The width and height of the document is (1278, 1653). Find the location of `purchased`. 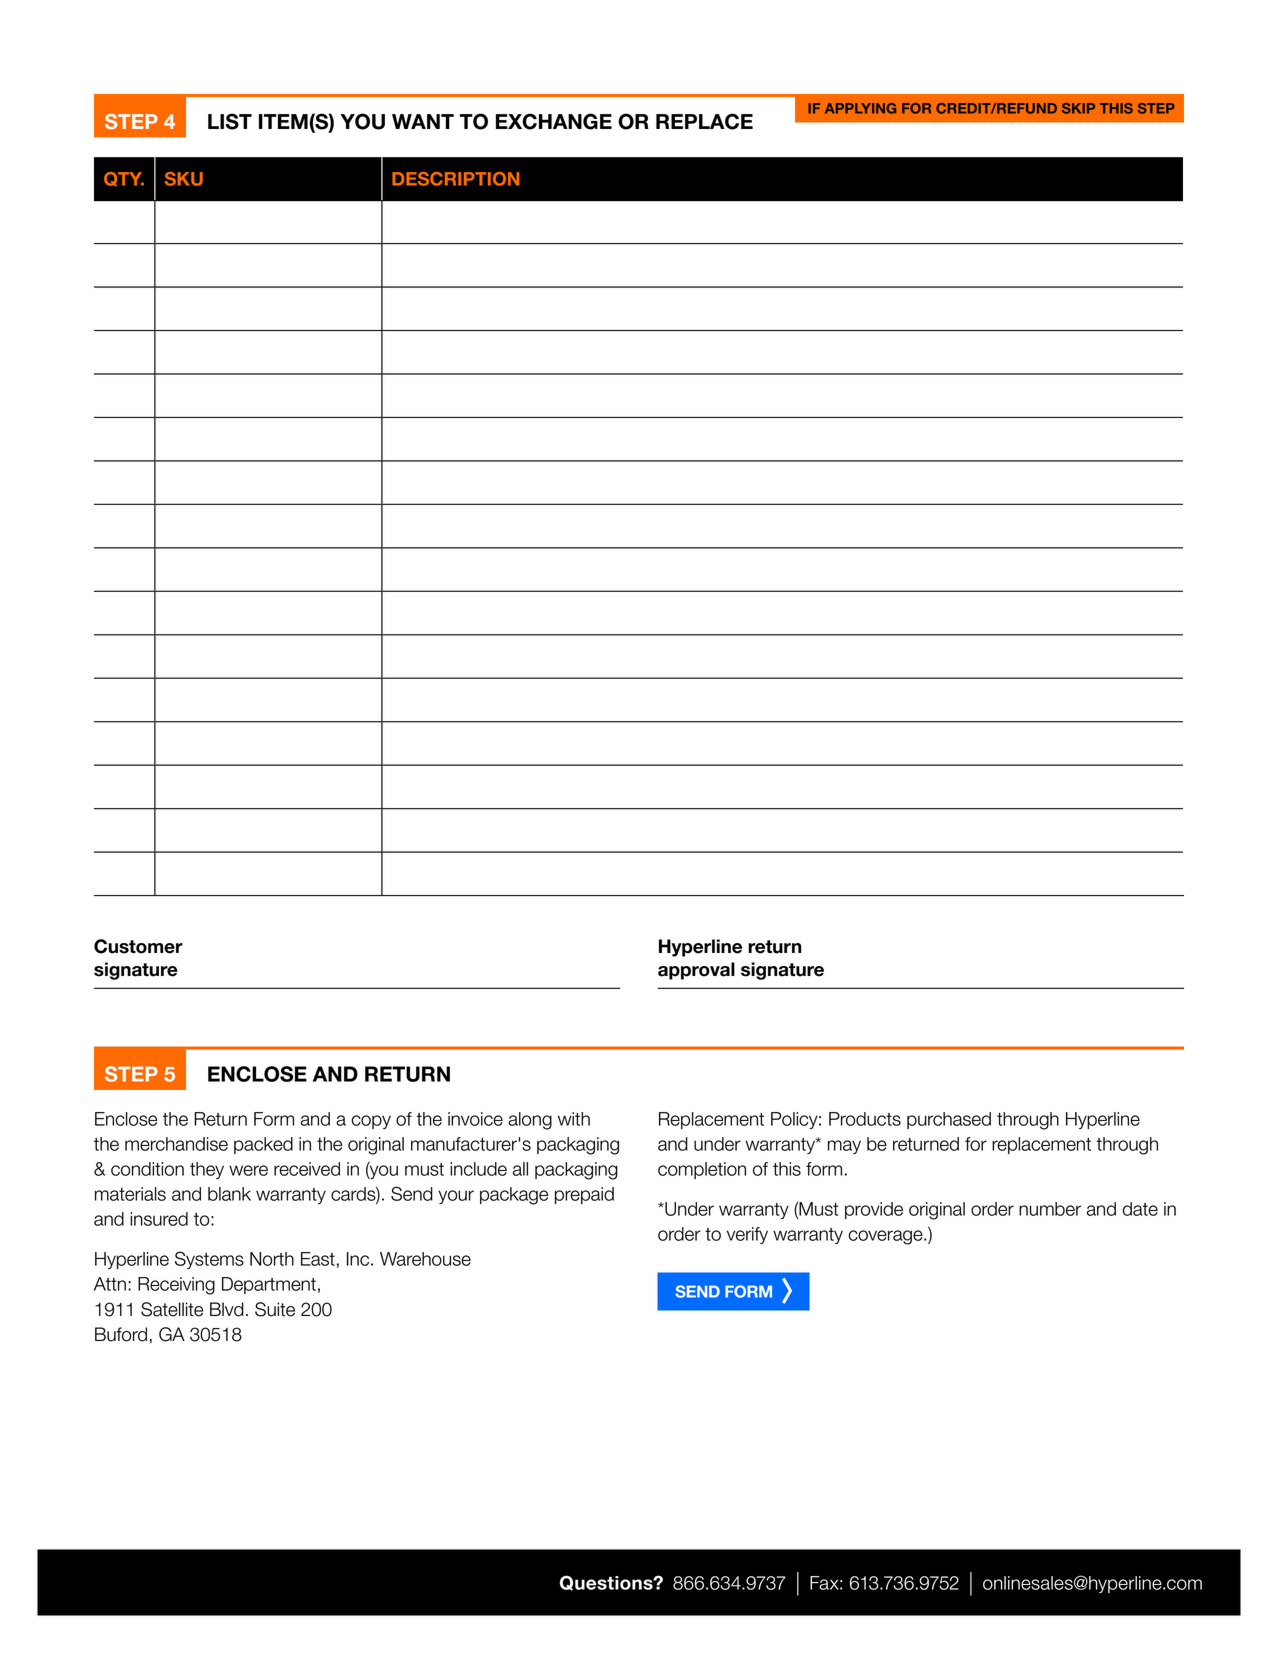

purchased is located at coordinates (949, 1120).
